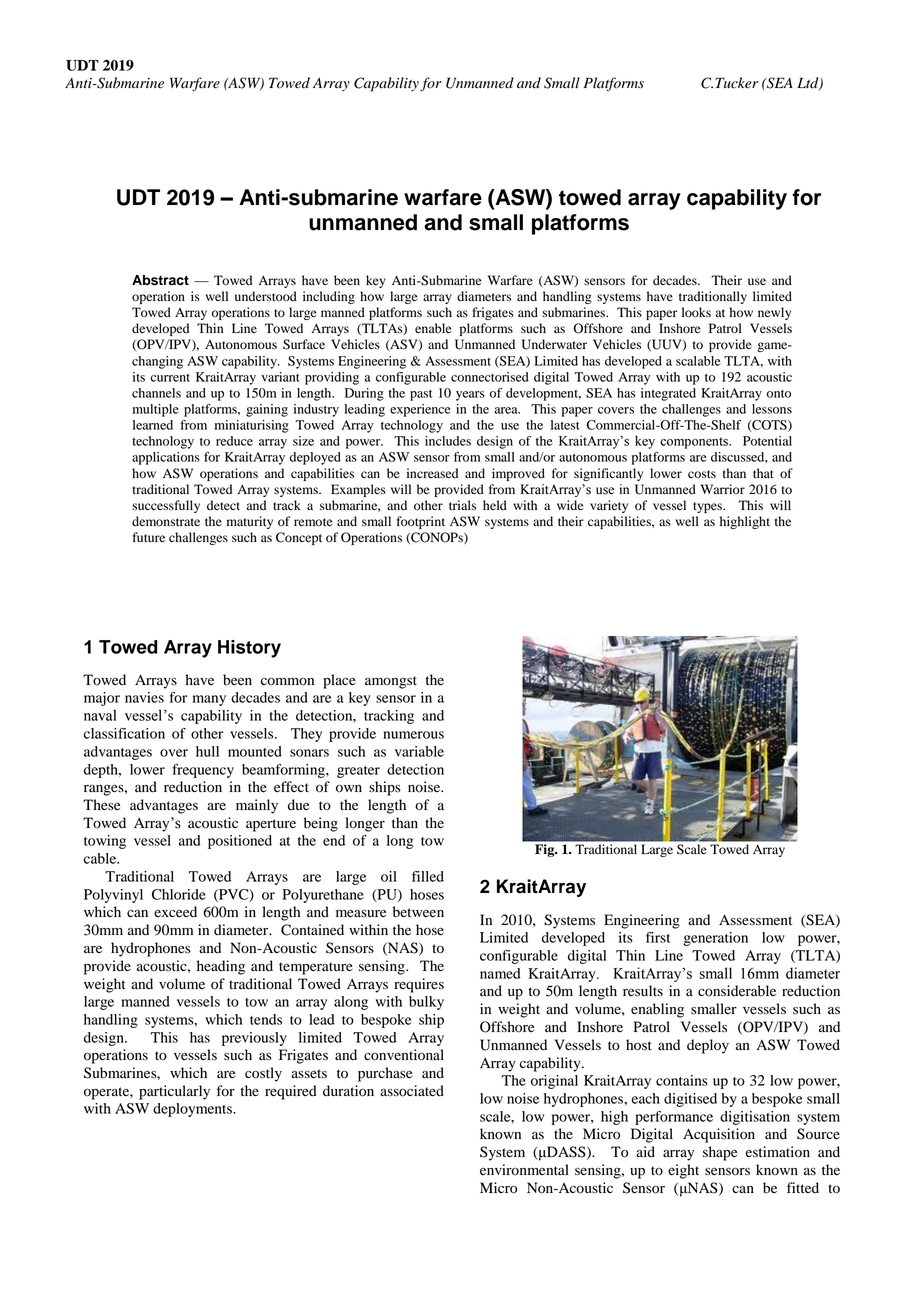 The image size is (924, 1308). I want to click on Abstract, so click(160, 280).
